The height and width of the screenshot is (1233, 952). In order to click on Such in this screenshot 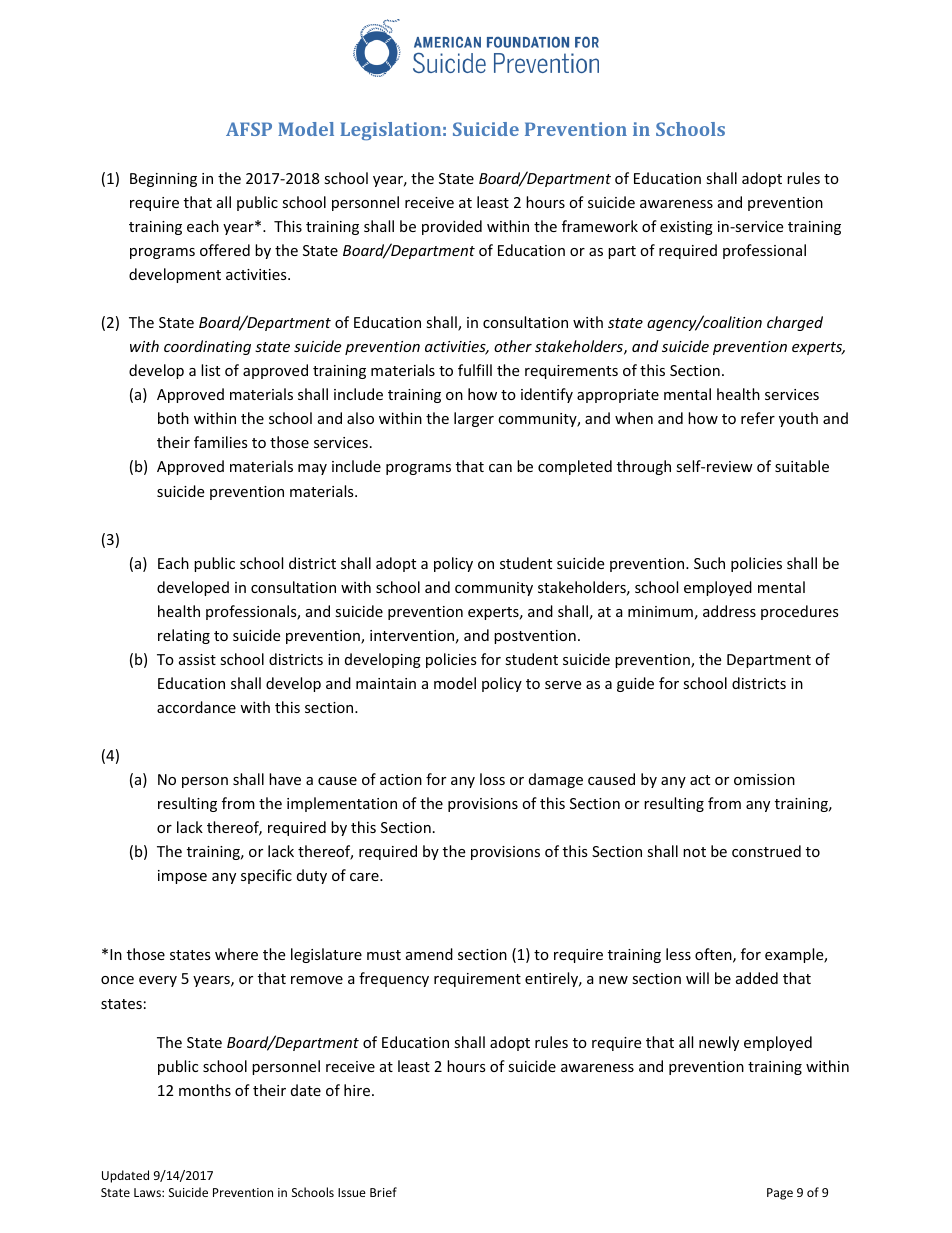, I will do `click(709, 563)`.
